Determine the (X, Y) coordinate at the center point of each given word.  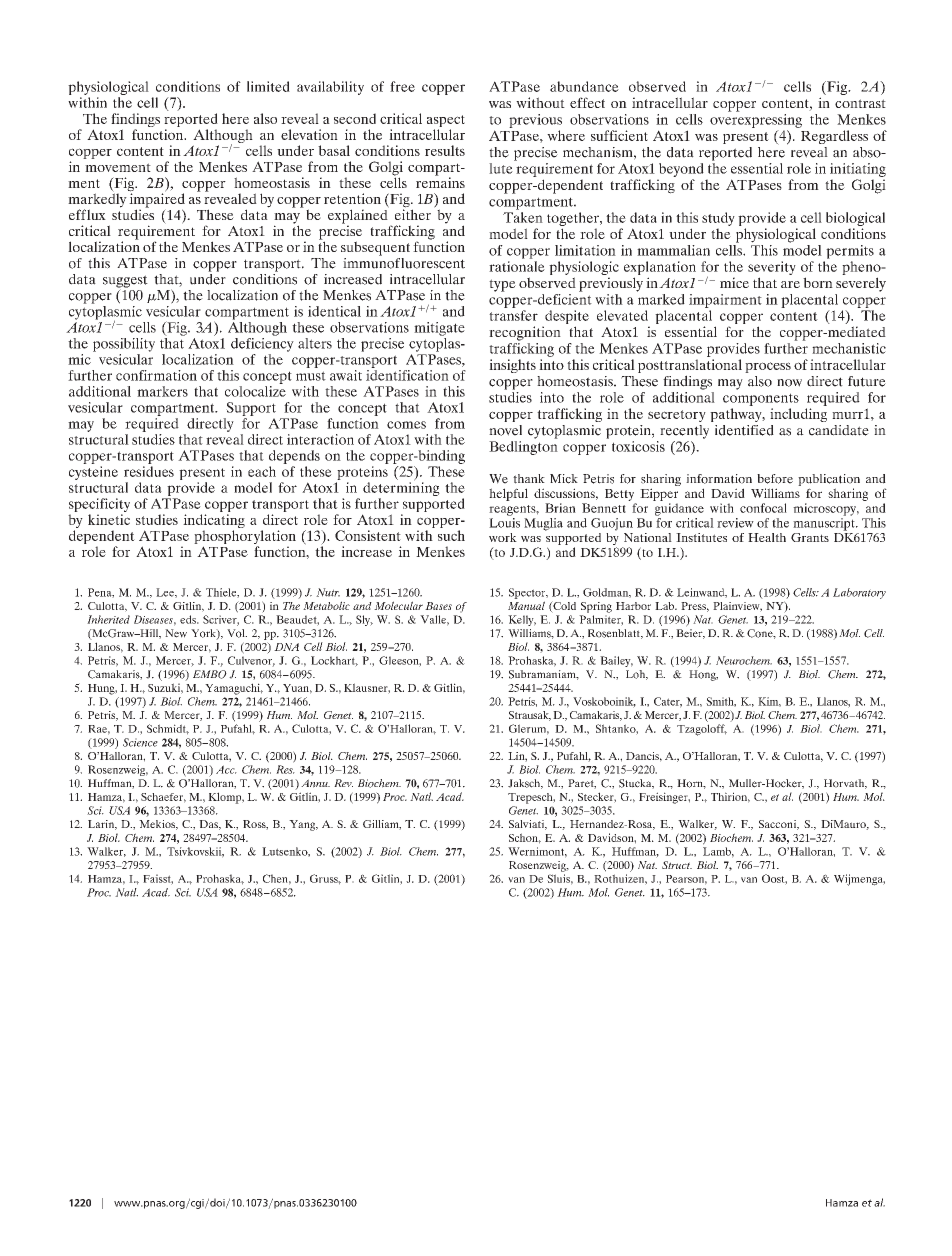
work (503, 537)
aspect (446, 122)
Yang (303, 825)
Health (767, 537)
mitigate (439, 329)
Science (140, 742)
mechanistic (849, 348)
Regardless (834, 137)
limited (268, 86)
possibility (124, 345)
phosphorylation (245, 538)
